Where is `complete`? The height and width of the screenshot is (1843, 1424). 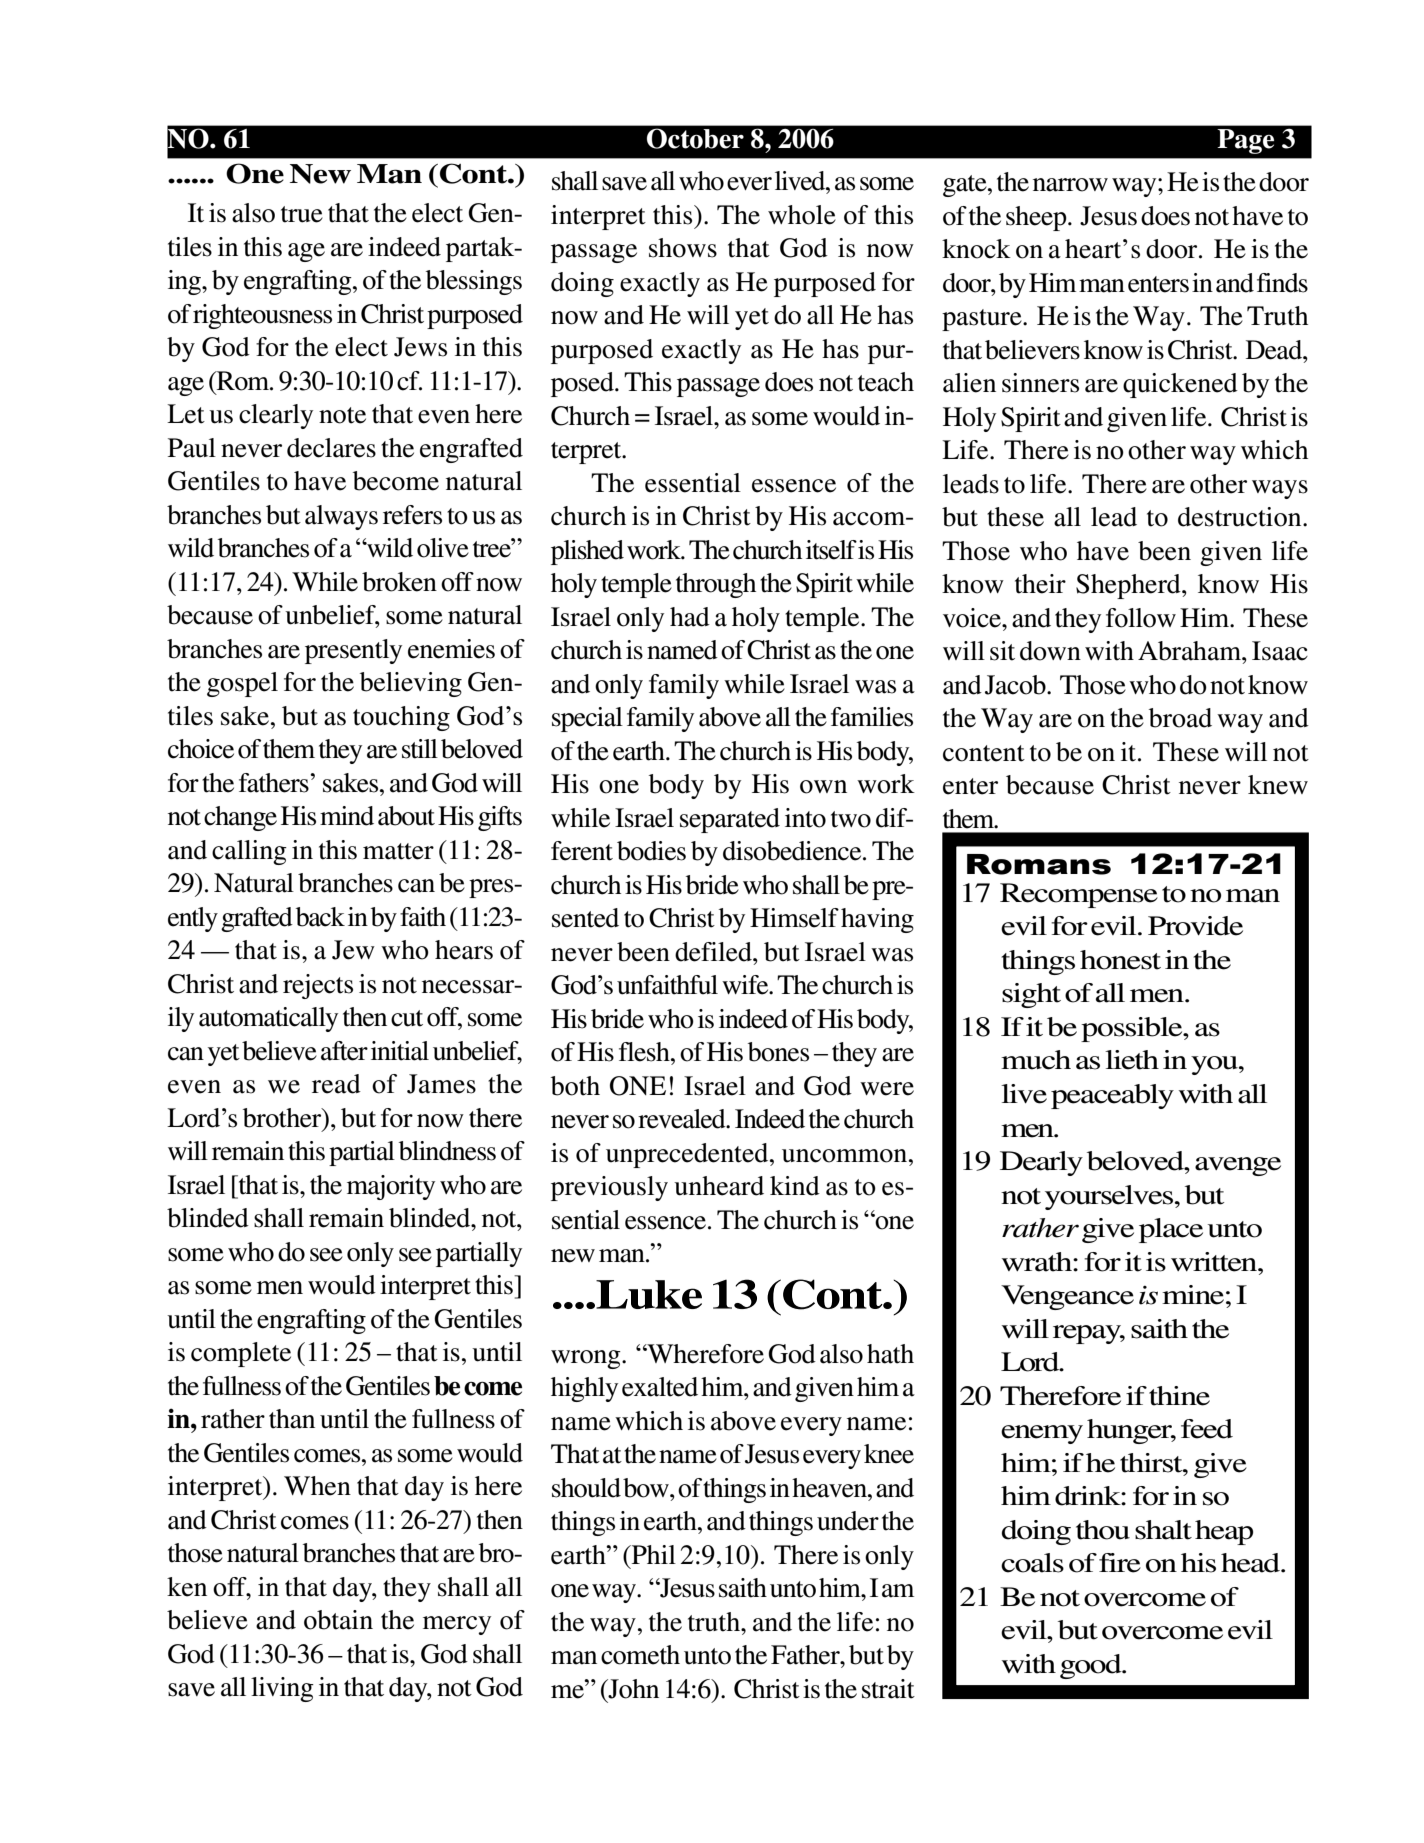 complete is located at coordinates (241, 1354).
